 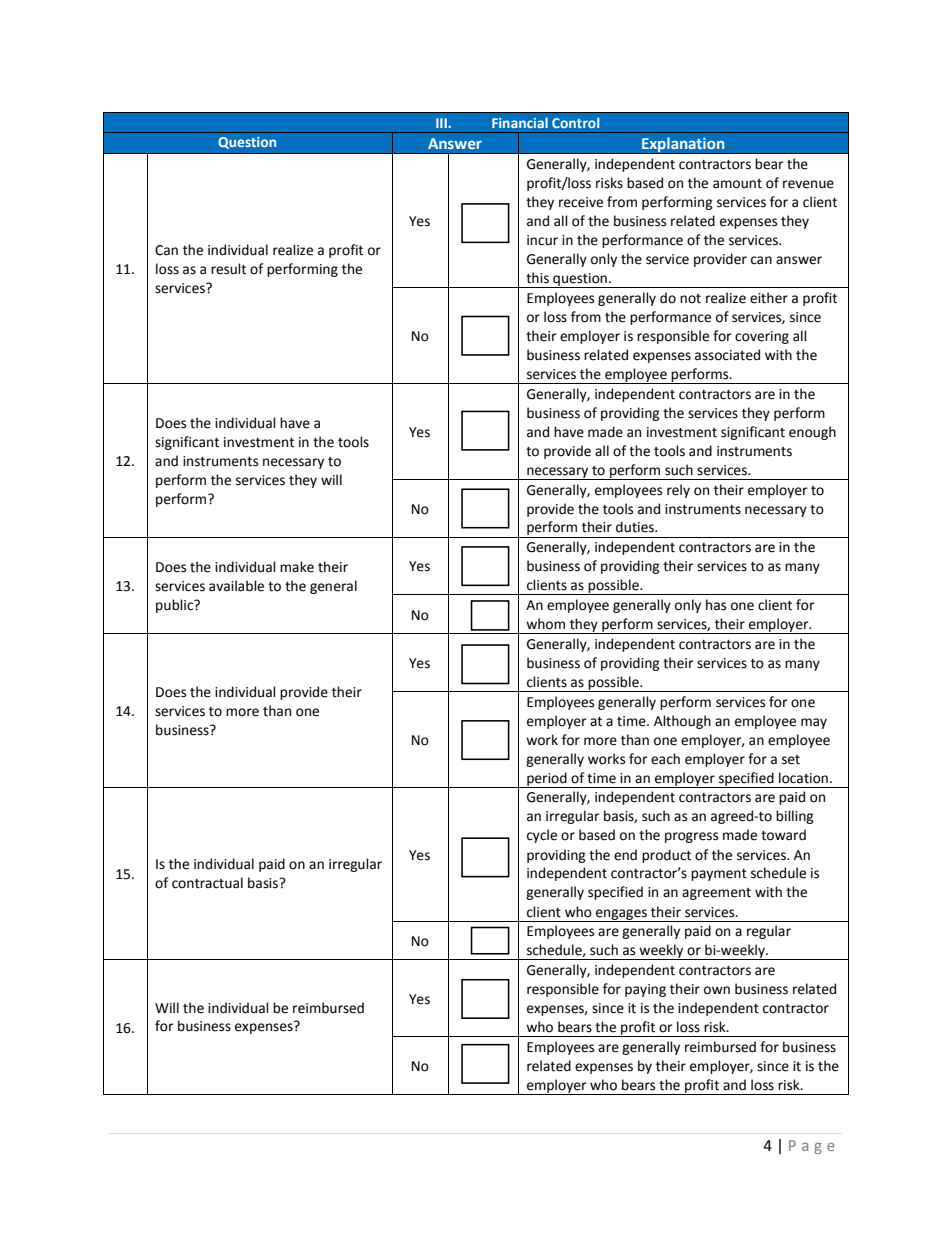 I want to click on has, so click(x=716, y=605).
